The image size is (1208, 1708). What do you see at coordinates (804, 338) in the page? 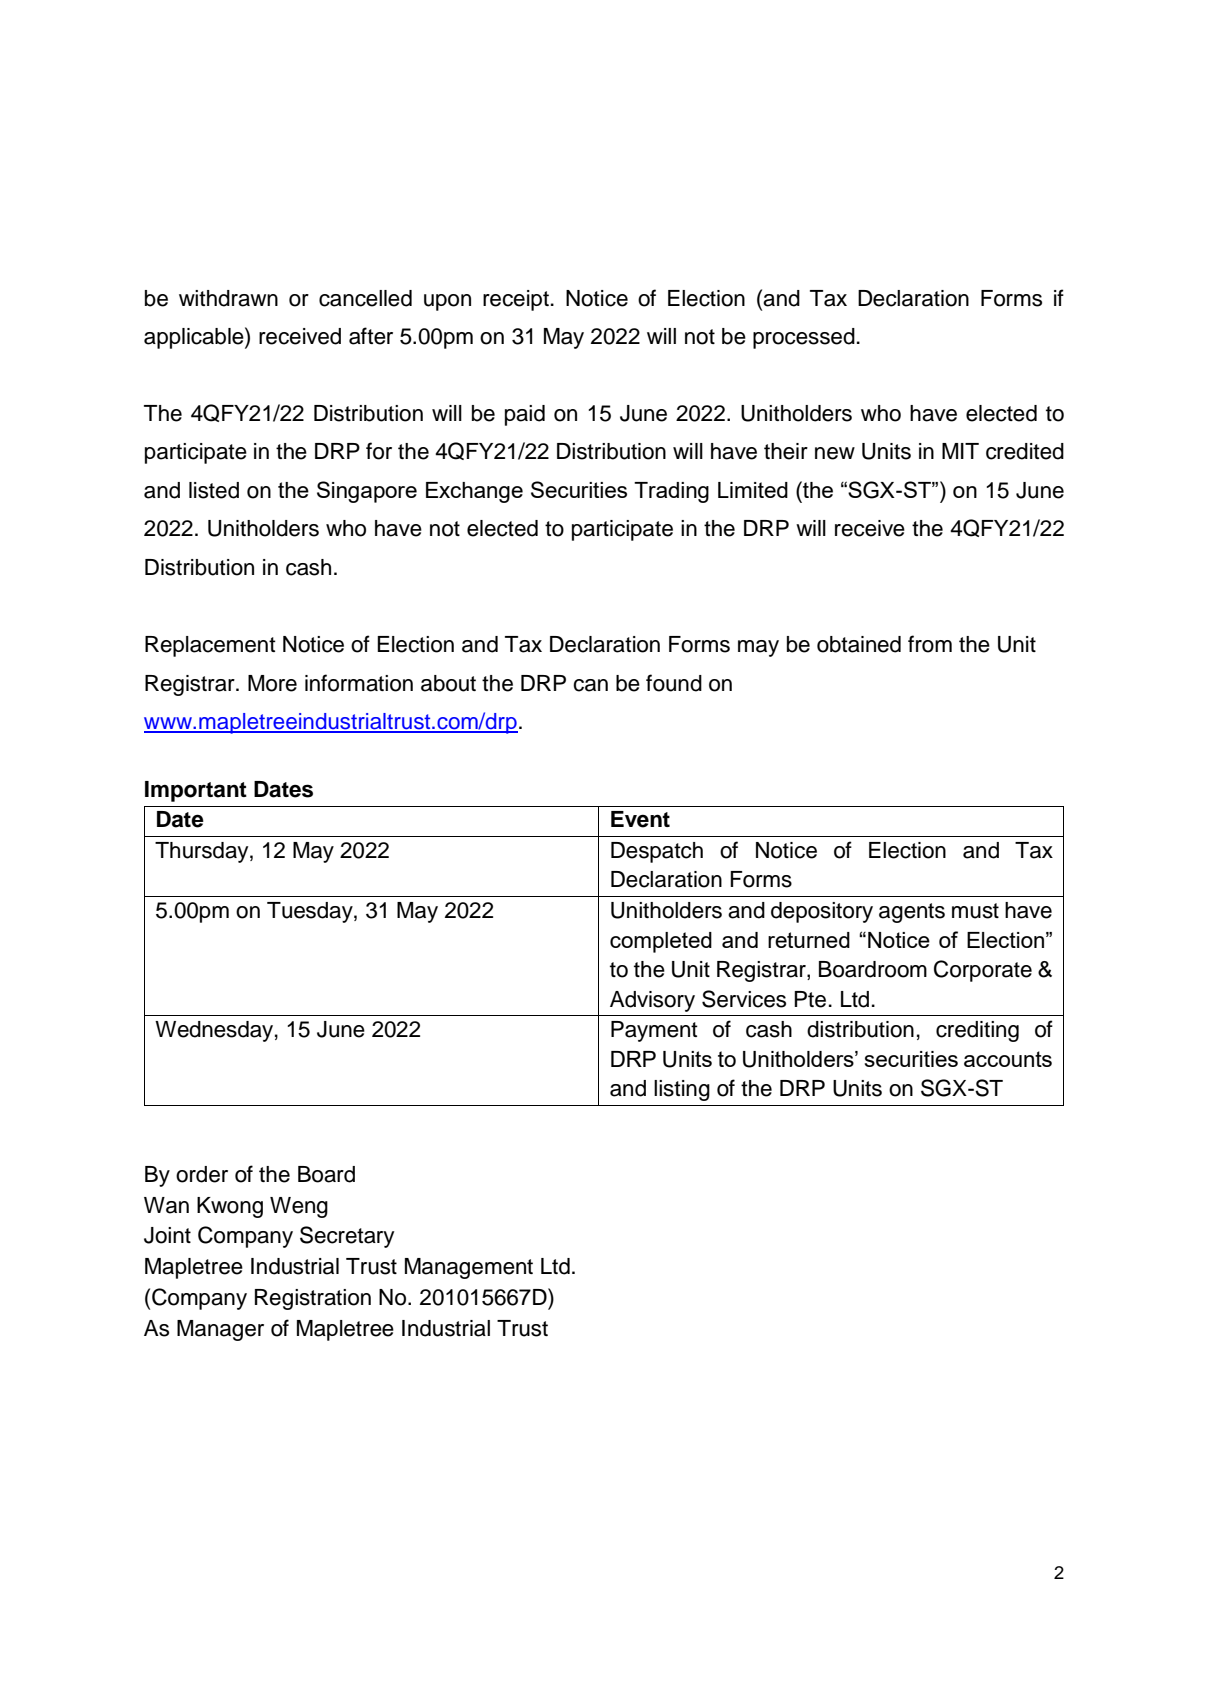
I see `processed` at bounding box center [804, 338].
